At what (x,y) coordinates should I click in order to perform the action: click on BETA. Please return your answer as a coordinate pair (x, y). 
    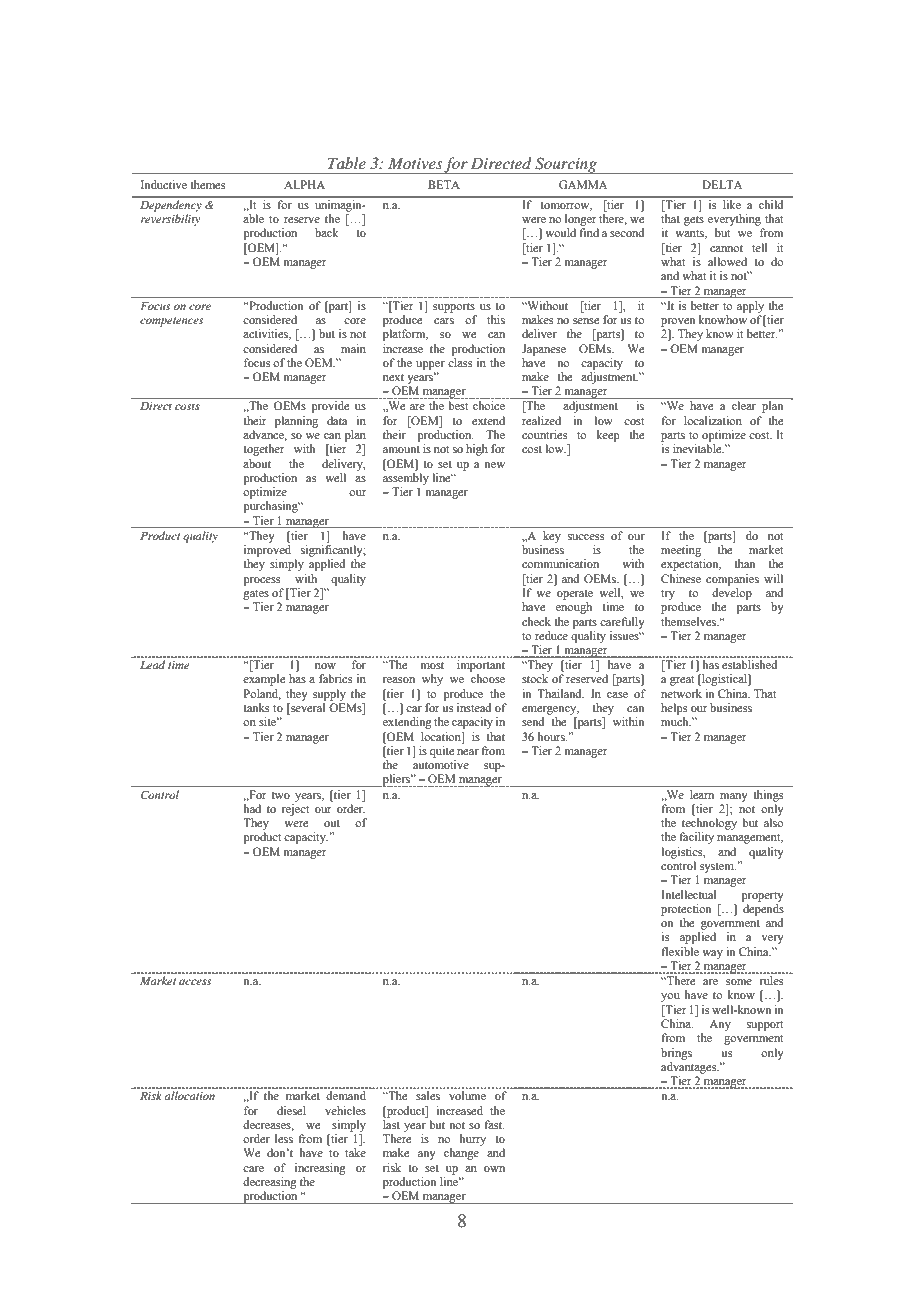
    Looking at the image, I should click on (444, 184).
